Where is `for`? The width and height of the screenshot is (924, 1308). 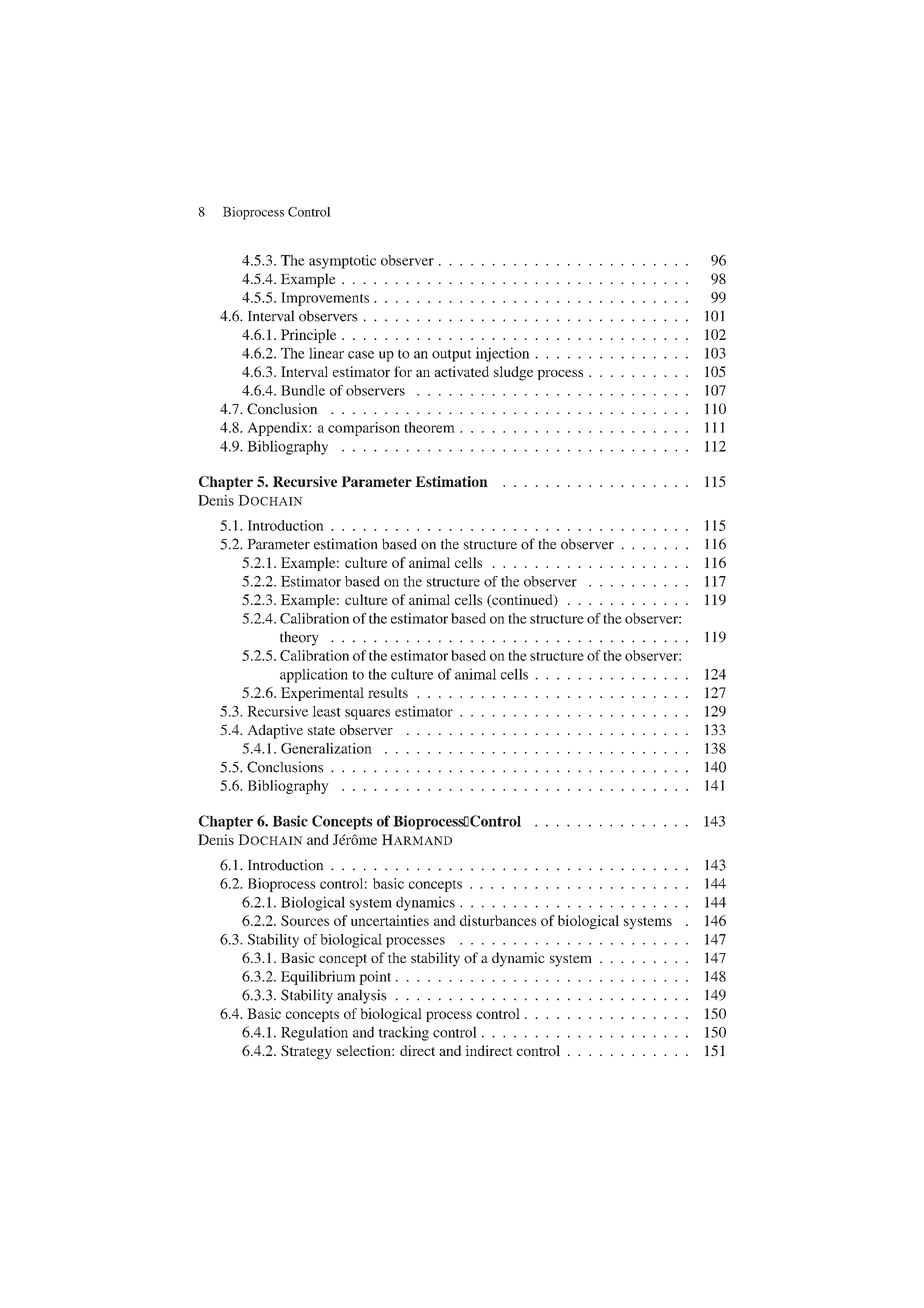
for is located at coordinates (403, 371).
